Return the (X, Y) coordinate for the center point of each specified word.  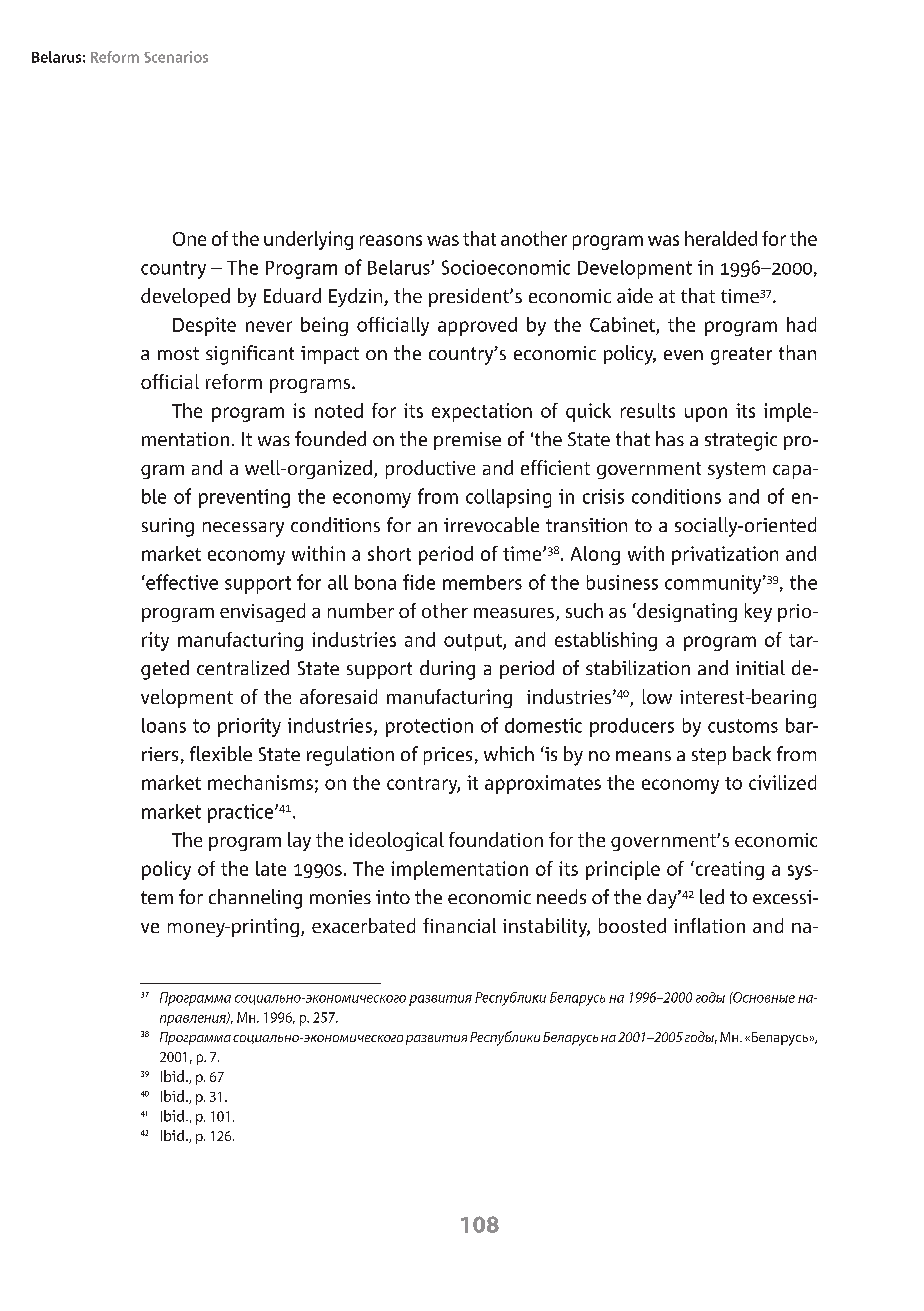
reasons (391, 240)
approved (477, 326)
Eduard (292, 295)
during (447, 670)
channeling (255, 899)
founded (330, 438)
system (736, 470)
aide (635, 295)
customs (743, 726)
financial (459, 925)
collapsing (508, 498)
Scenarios (176, 57)
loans (164, 725)
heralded (721, 238)
